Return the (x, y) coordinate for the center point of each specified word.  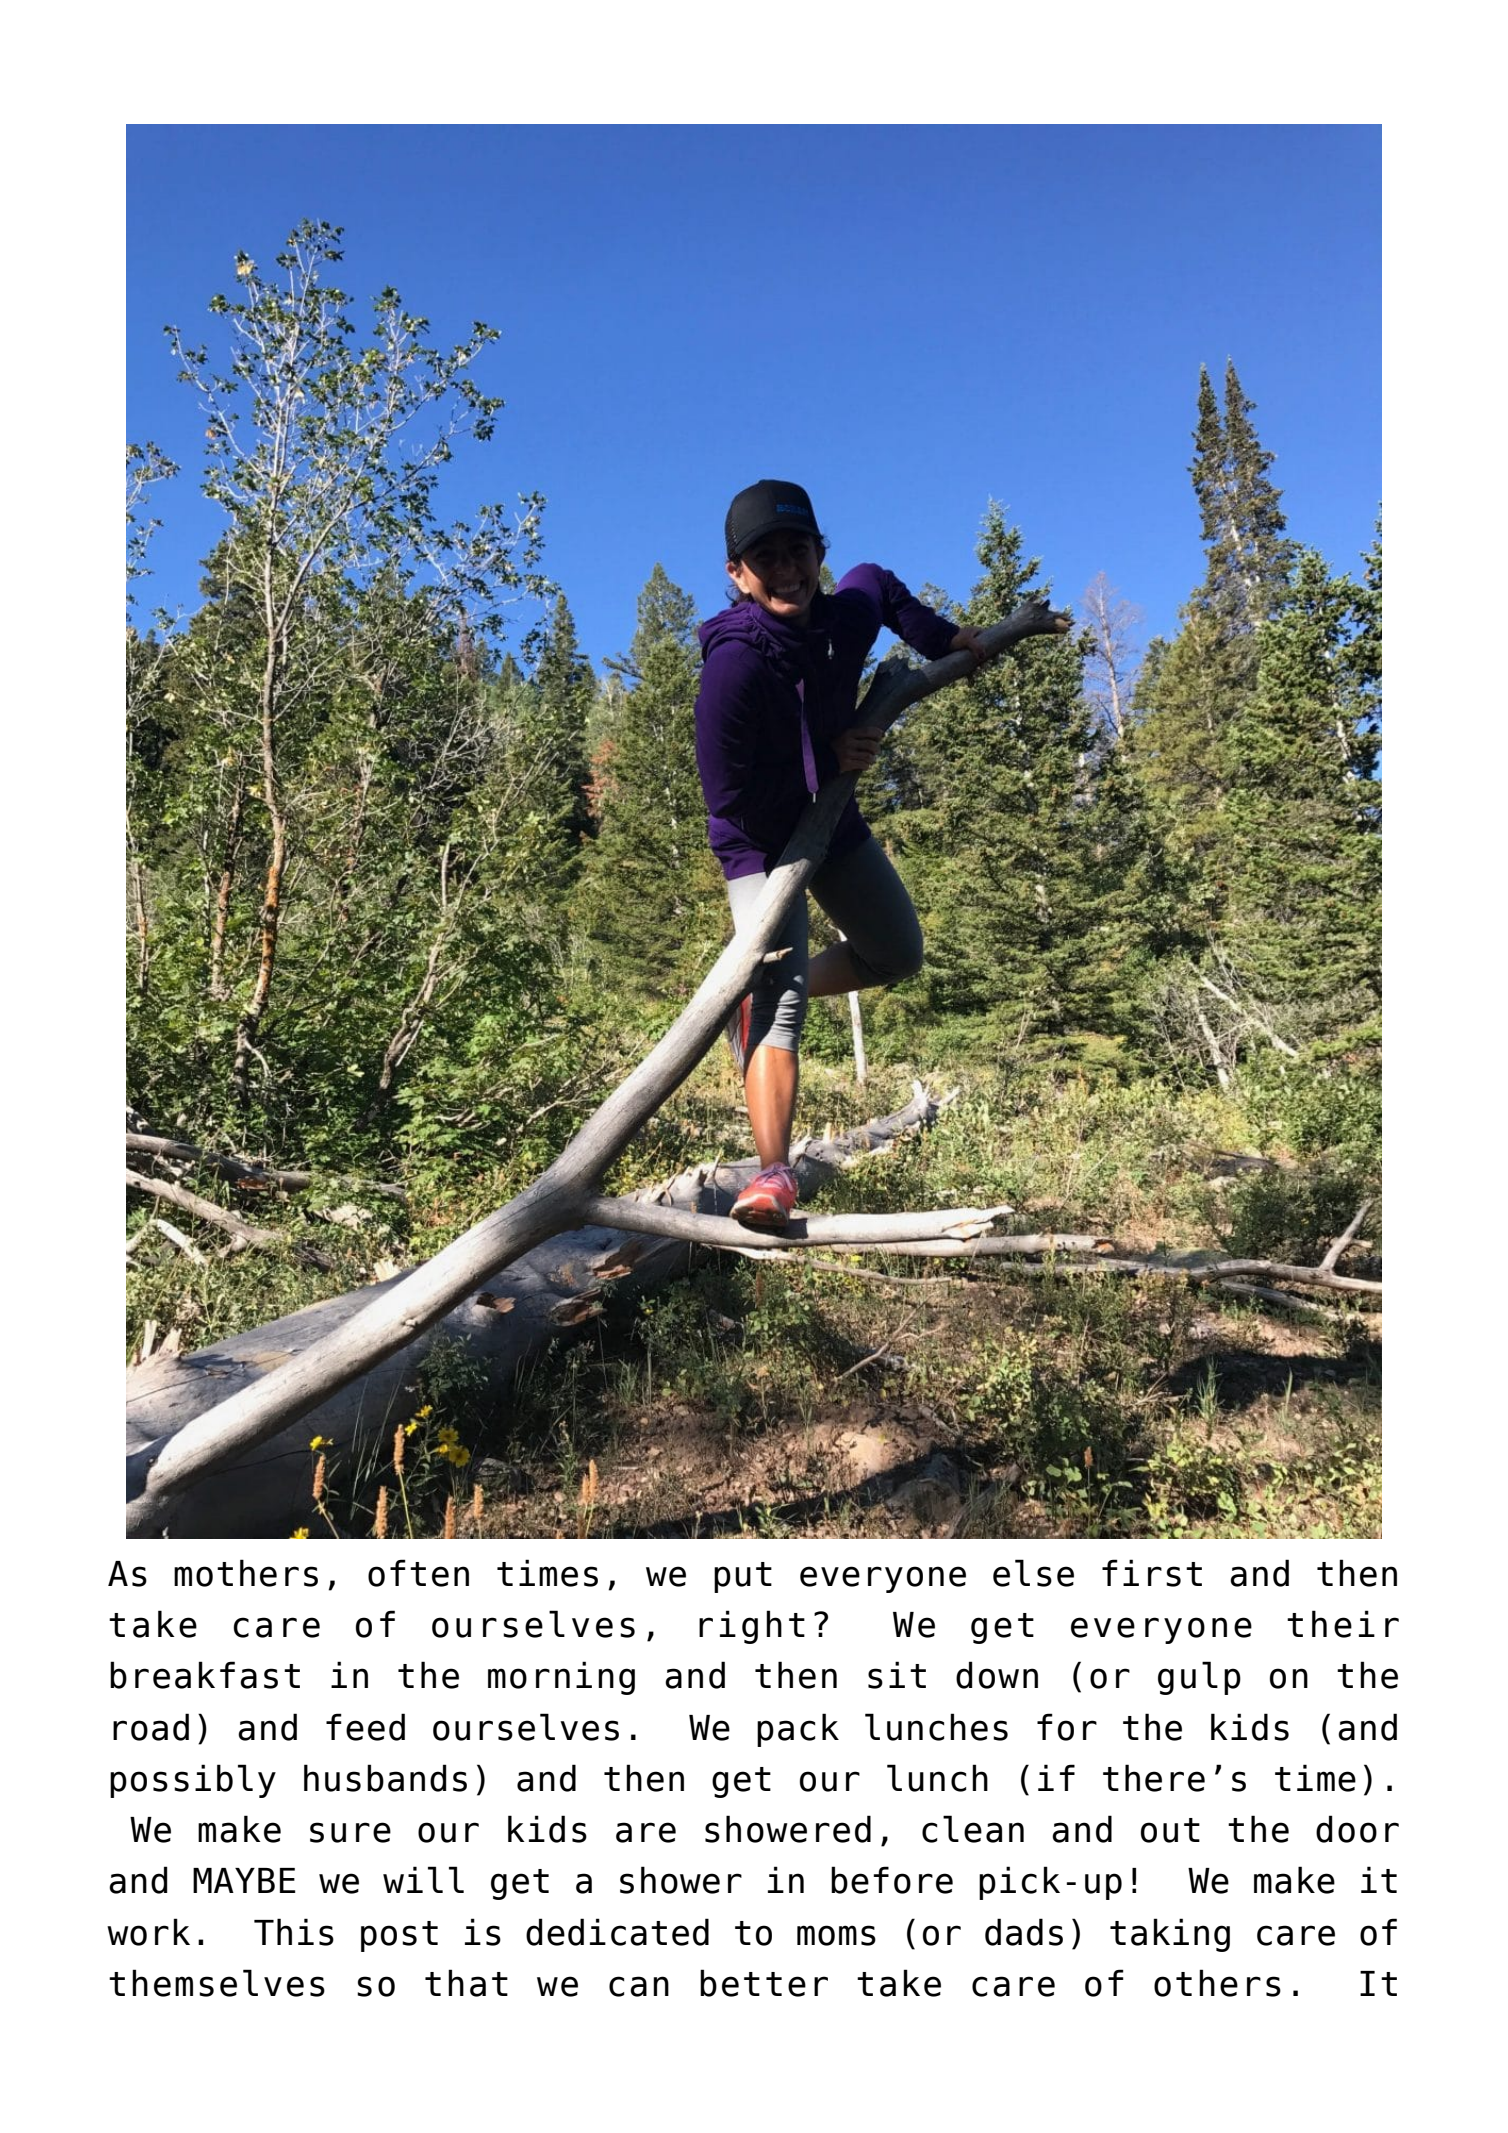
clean (973, 1829)
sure (350, 1832)
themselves (217, 1983)
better (764, 1983)
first (1152, 1573)
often (418, 1573)
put (743, 1577)
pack (798, 1730)
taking (1170, 1935)
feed (365, 1727)
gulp (1199, 1678)
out (1170, 1830)
